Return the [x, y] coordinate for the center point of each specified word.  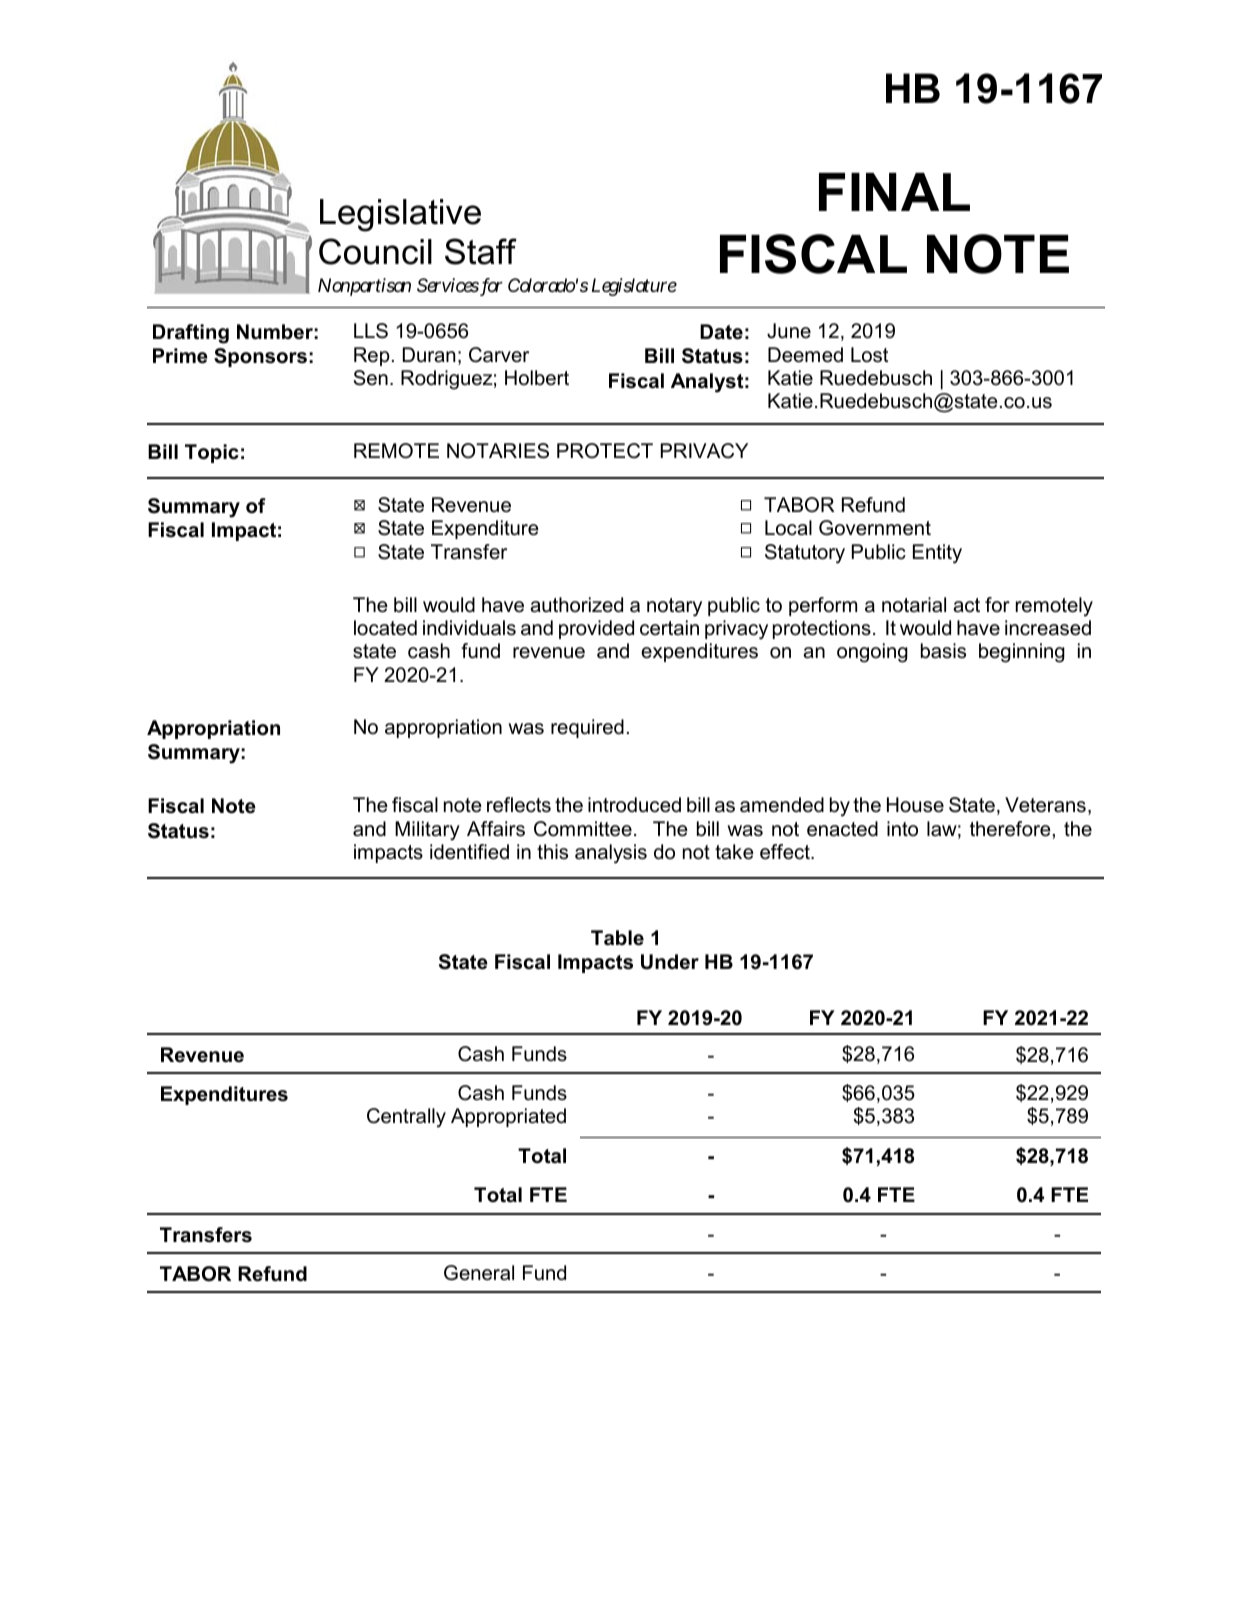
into [902, 828]
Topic [212, 453]
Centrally [406, 1118]
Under [670, 962]
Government [875, 528]
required [587, 728]
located [385, 628]
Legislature [634, 287]
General [479, 1273]
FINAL [894, 192]
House [915, 805]
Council [375, 251]
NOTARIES [498, 451]
